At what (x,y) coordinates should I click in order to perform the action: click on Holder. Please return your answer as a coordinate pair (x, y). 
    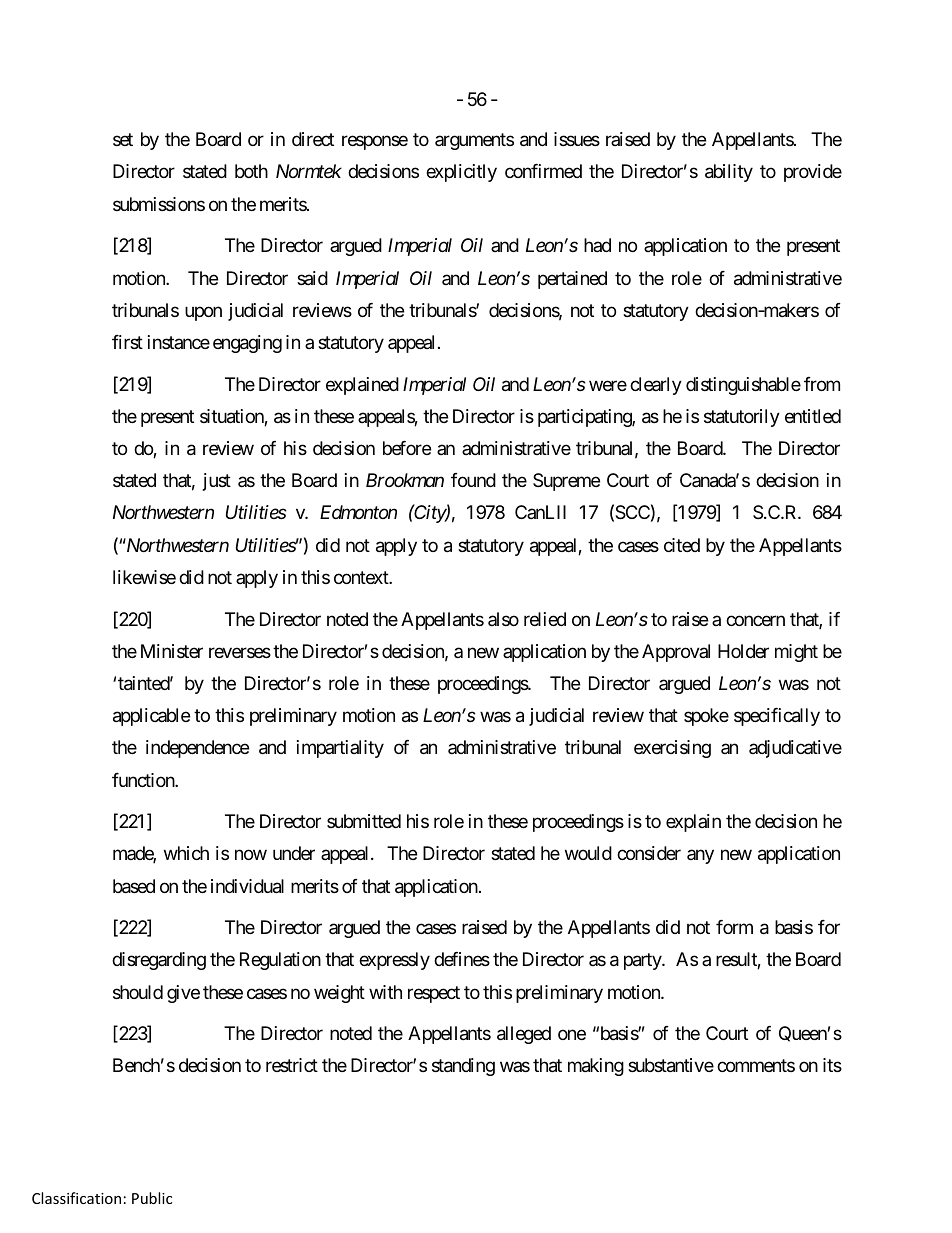
    Looking at the image, I should click on (743, 651).
